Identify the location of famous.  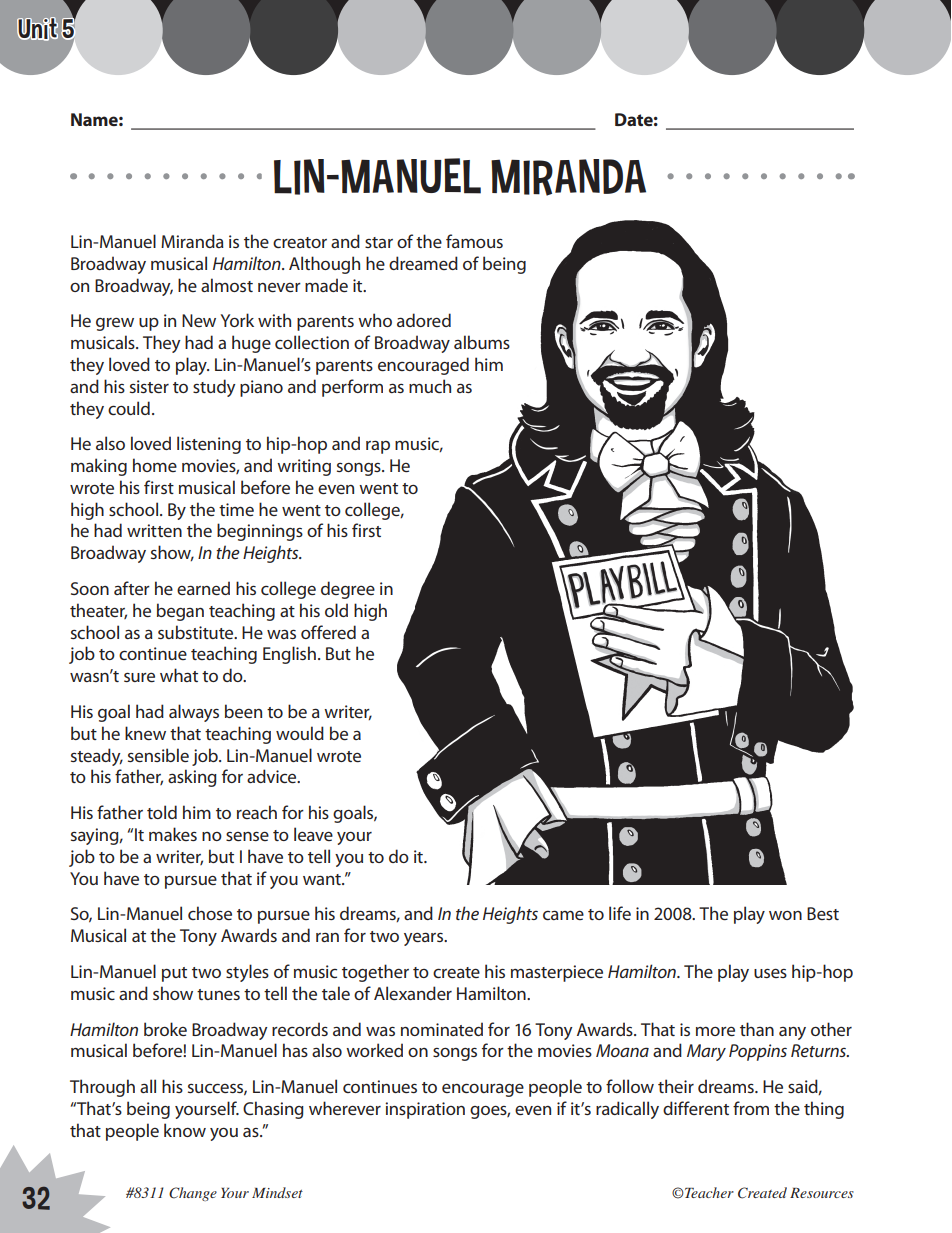
(474, 241).
